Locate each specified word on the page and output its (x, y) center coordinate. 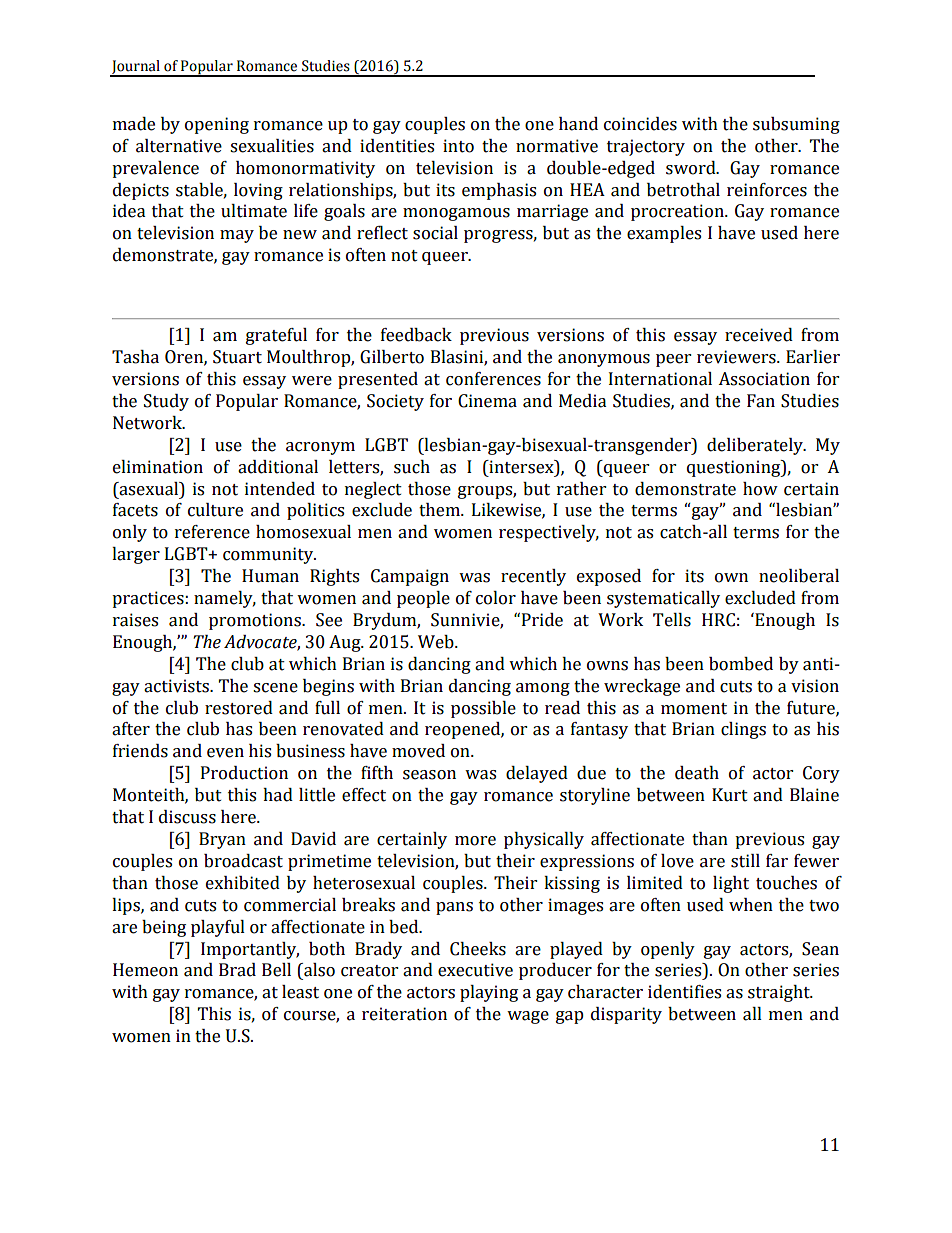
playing (489, 993)
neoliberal (799, 576)
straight (780, 993)
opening (217, 125)
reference (212, 532)
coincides (640, 124)
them (440, 510)
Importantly (250, 950)
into (458, 146)
